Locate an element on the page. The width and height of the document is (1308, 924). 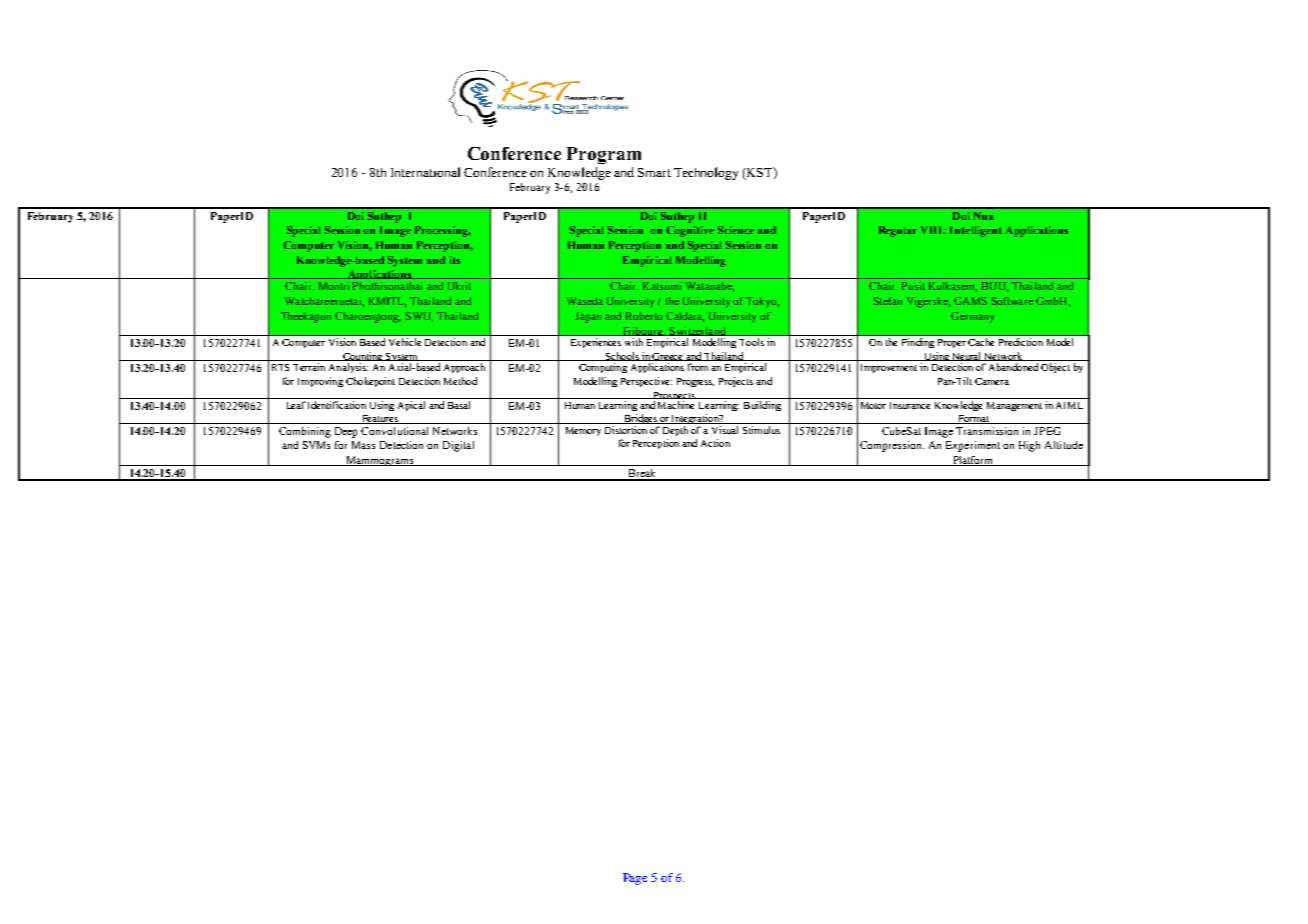
Features is located at coordinates (379, 419).
